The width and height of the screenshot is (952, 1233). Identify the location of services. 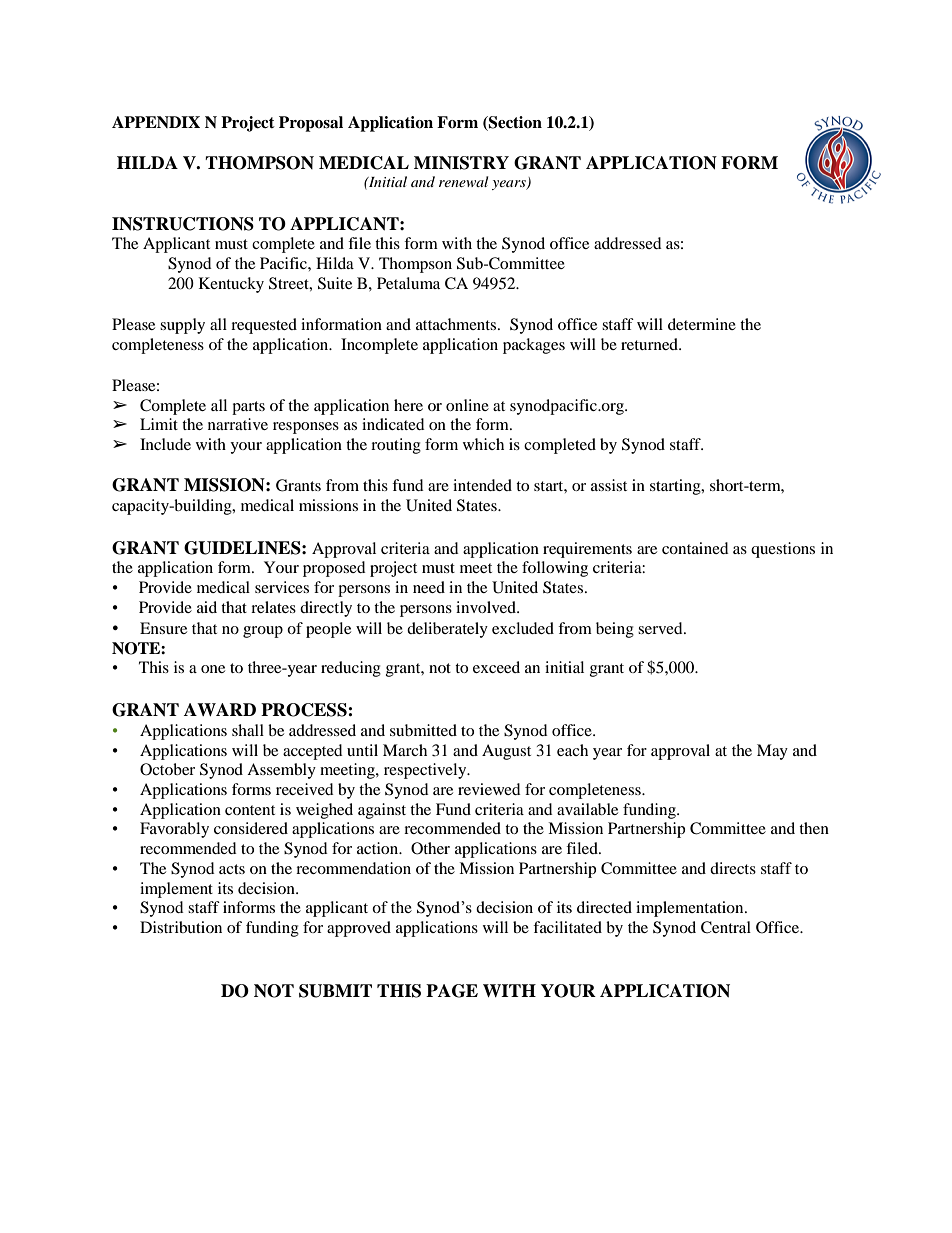
(282, 587).
